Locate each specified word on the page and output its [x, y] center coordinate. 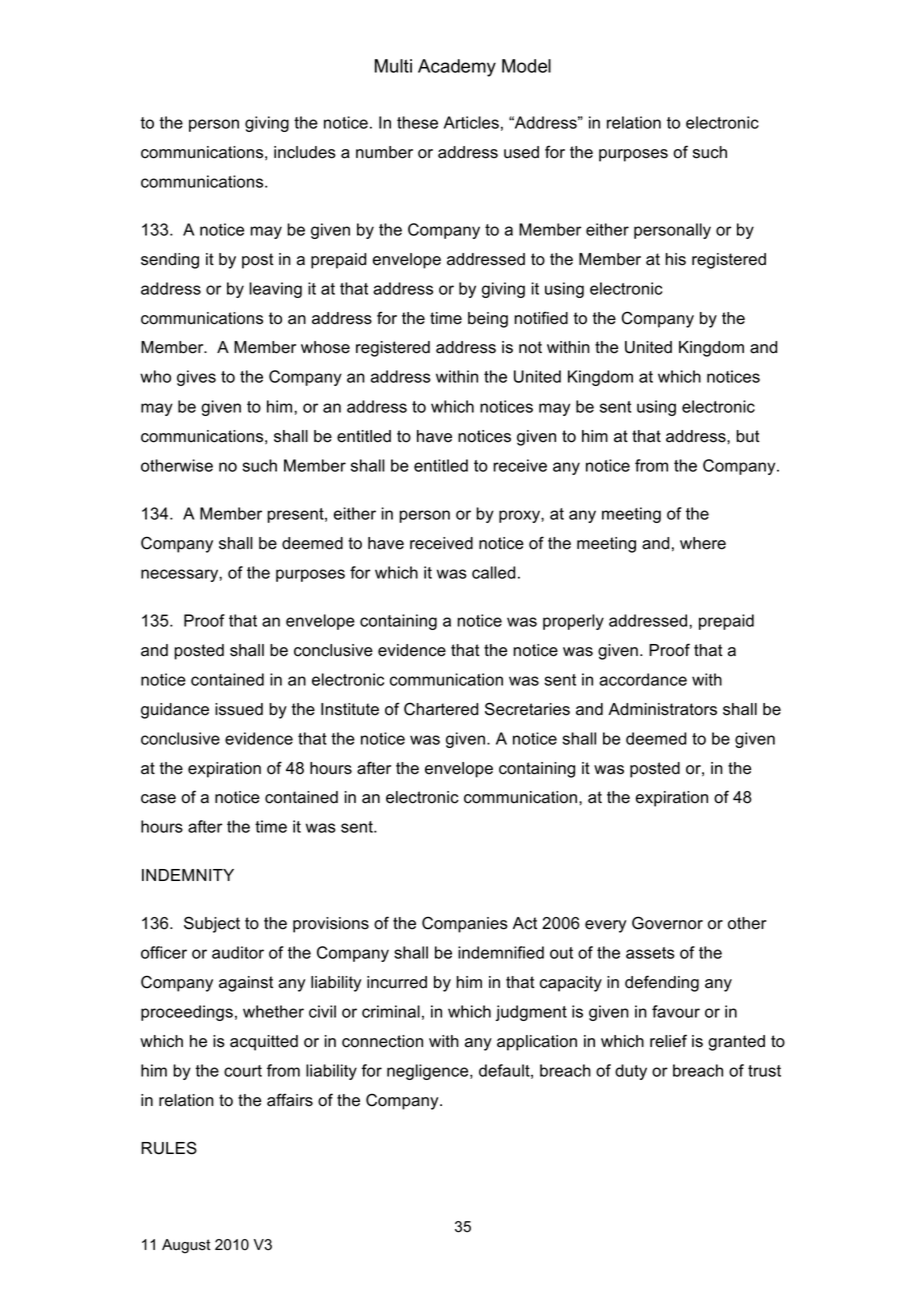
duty [631, 1072]
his [676, 259]
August [186, 1246]
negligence [429, 1072]
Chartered [441, 709]
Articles [471, 122]
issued [239, 709]
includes [305, 152]
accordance [643, 679]
